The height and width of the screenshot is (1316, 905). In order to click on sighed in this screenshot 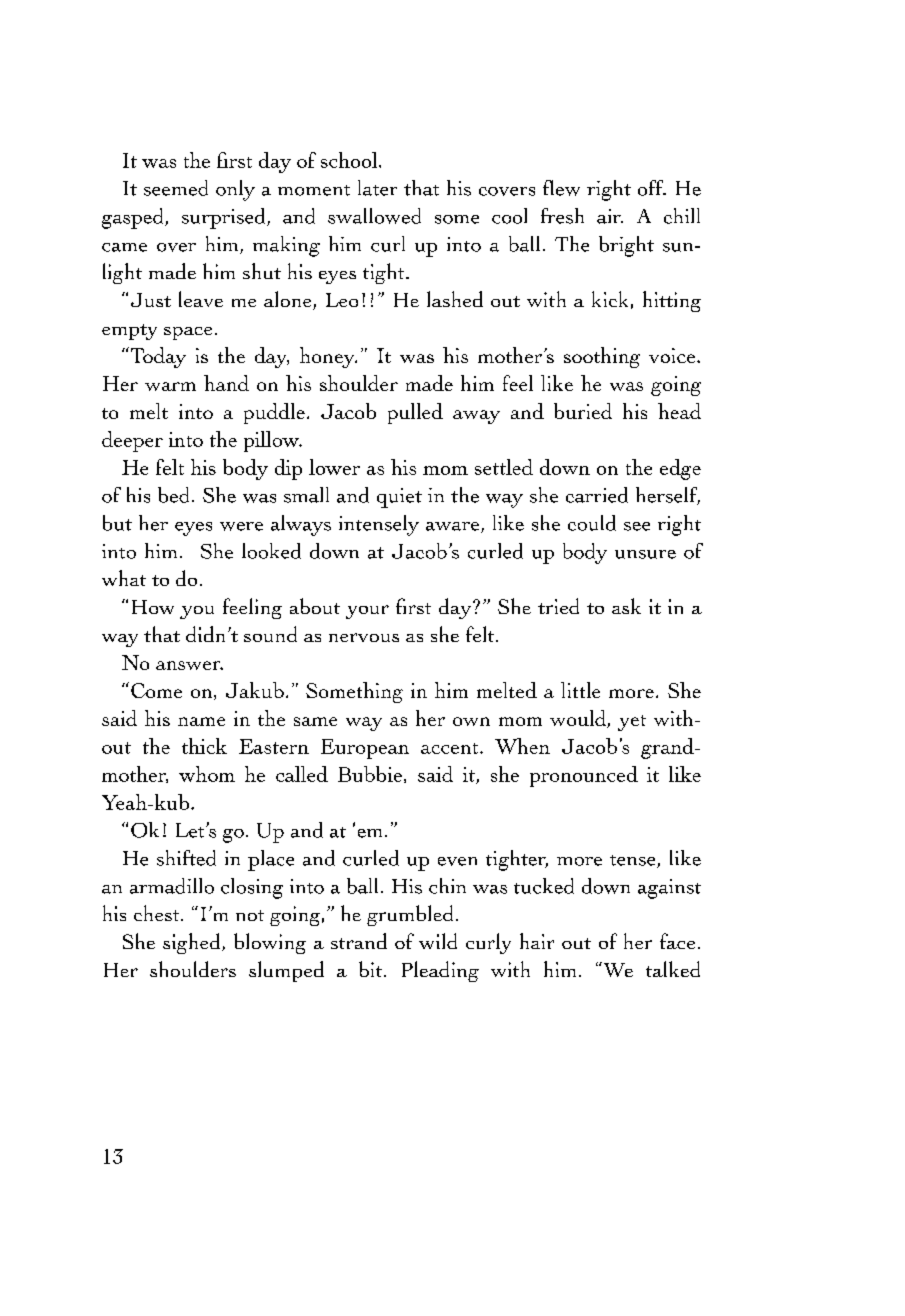, I will do `click(193, 943)`.
